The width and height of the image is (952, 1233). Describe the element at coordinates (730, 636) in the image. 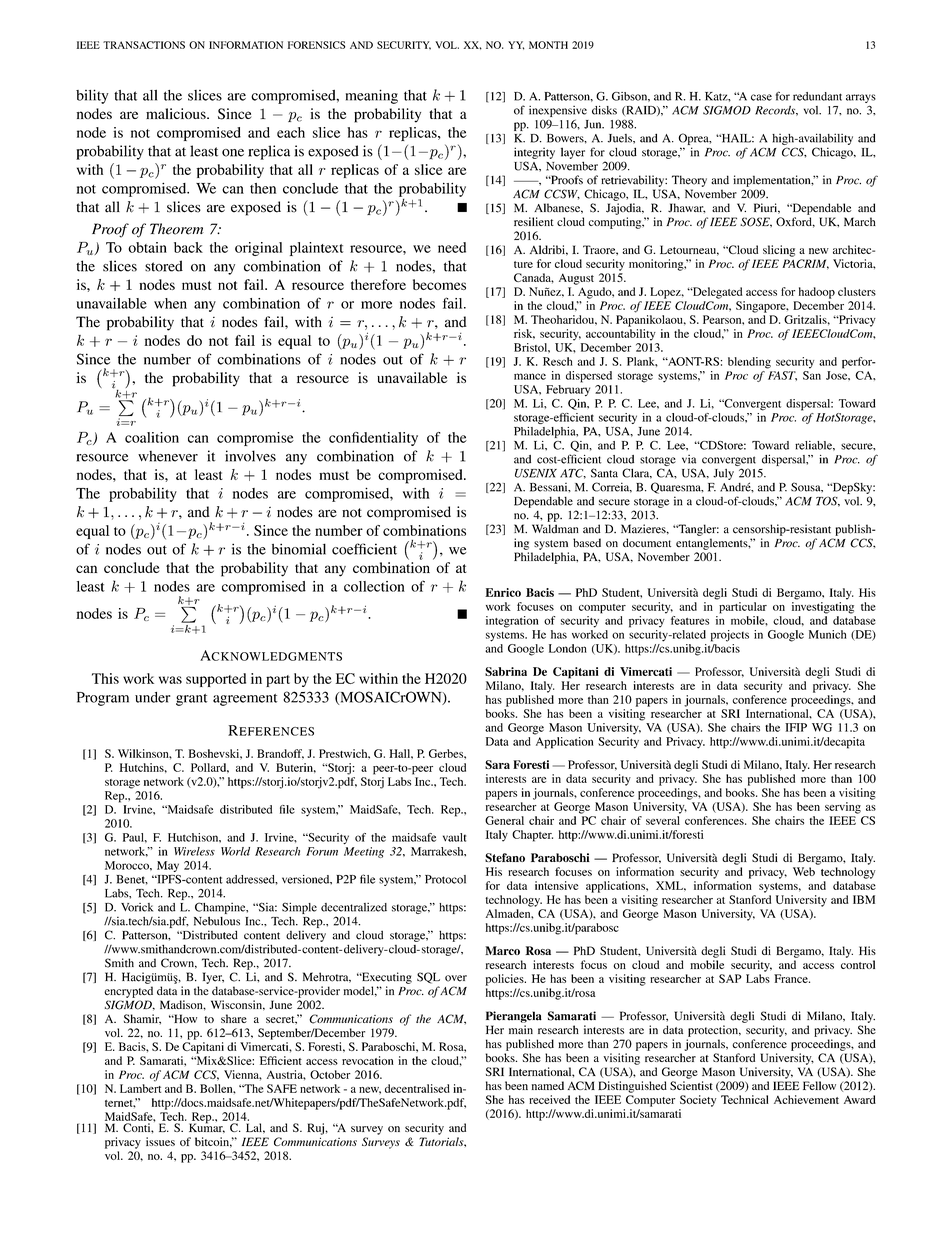

I see `projects` at that location.
